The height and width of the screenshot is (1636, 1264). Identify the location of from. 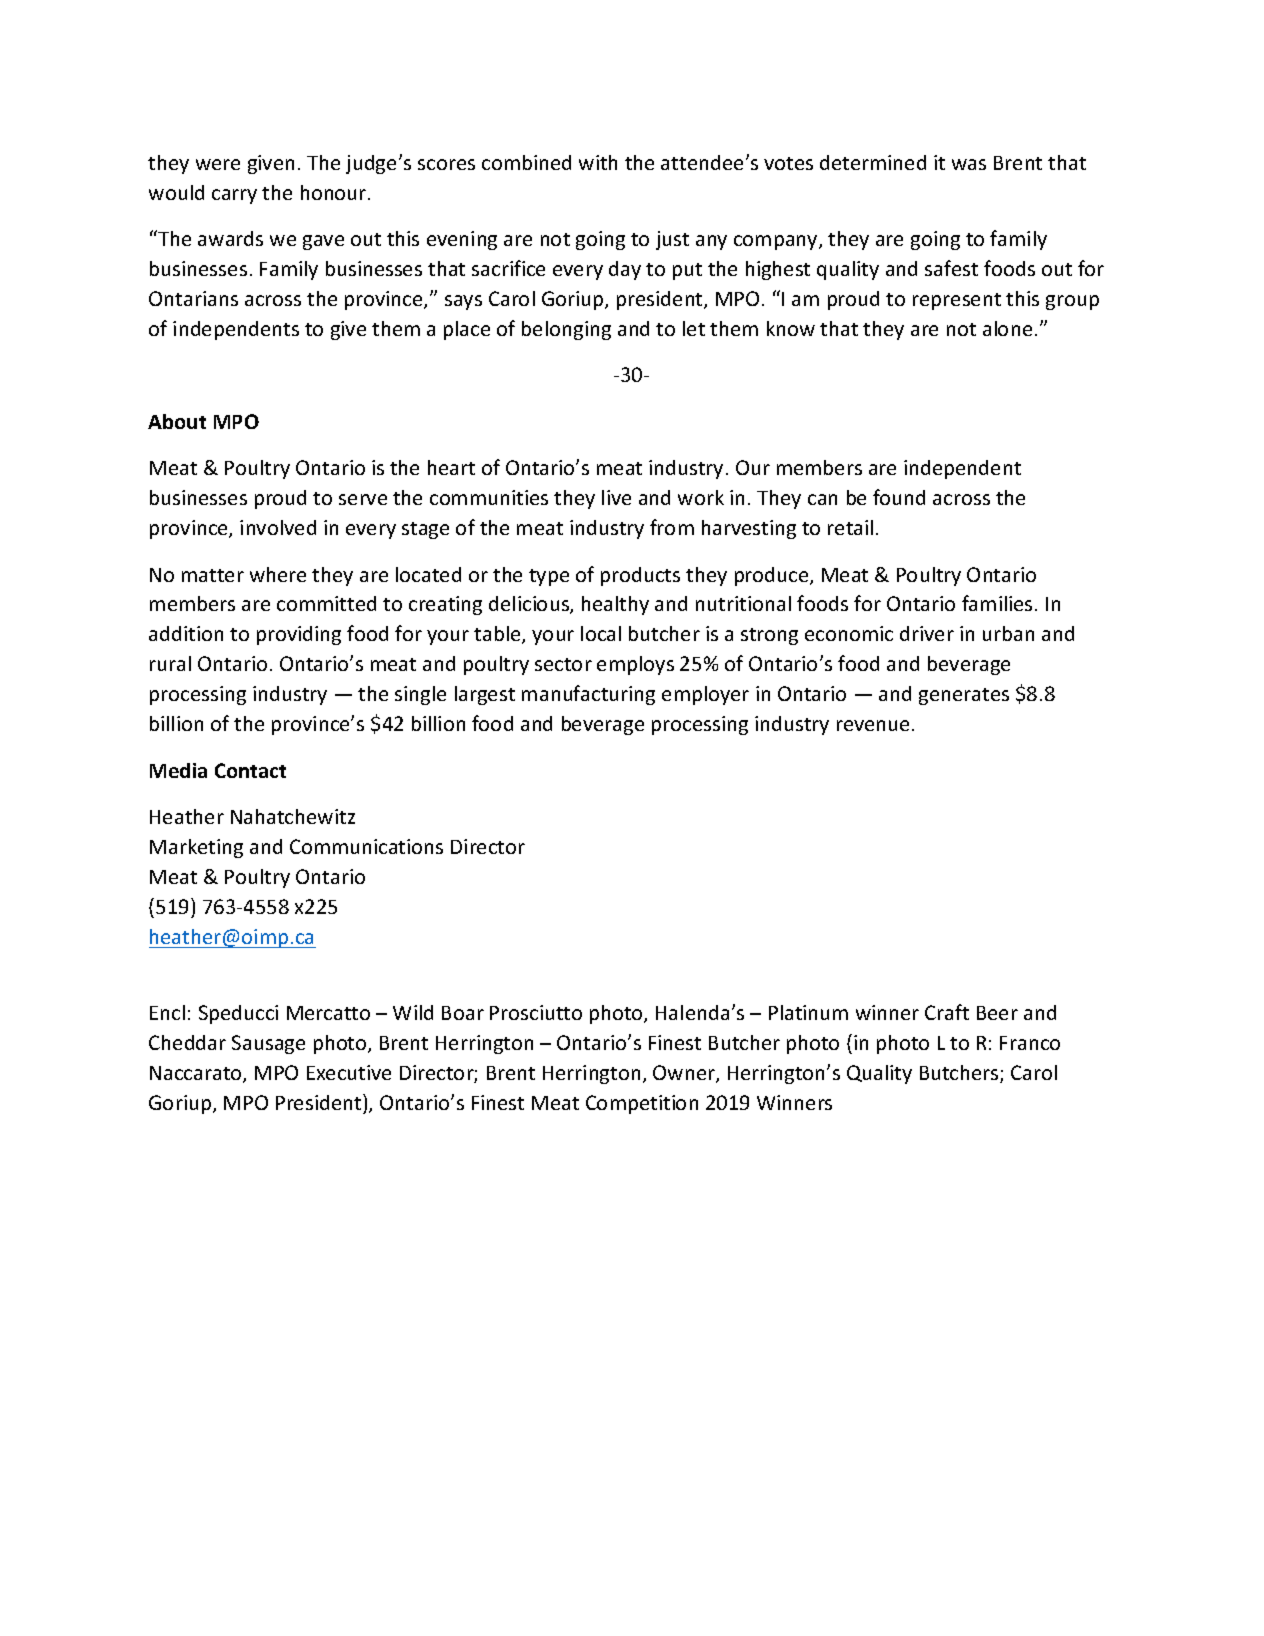
(672, 527).
